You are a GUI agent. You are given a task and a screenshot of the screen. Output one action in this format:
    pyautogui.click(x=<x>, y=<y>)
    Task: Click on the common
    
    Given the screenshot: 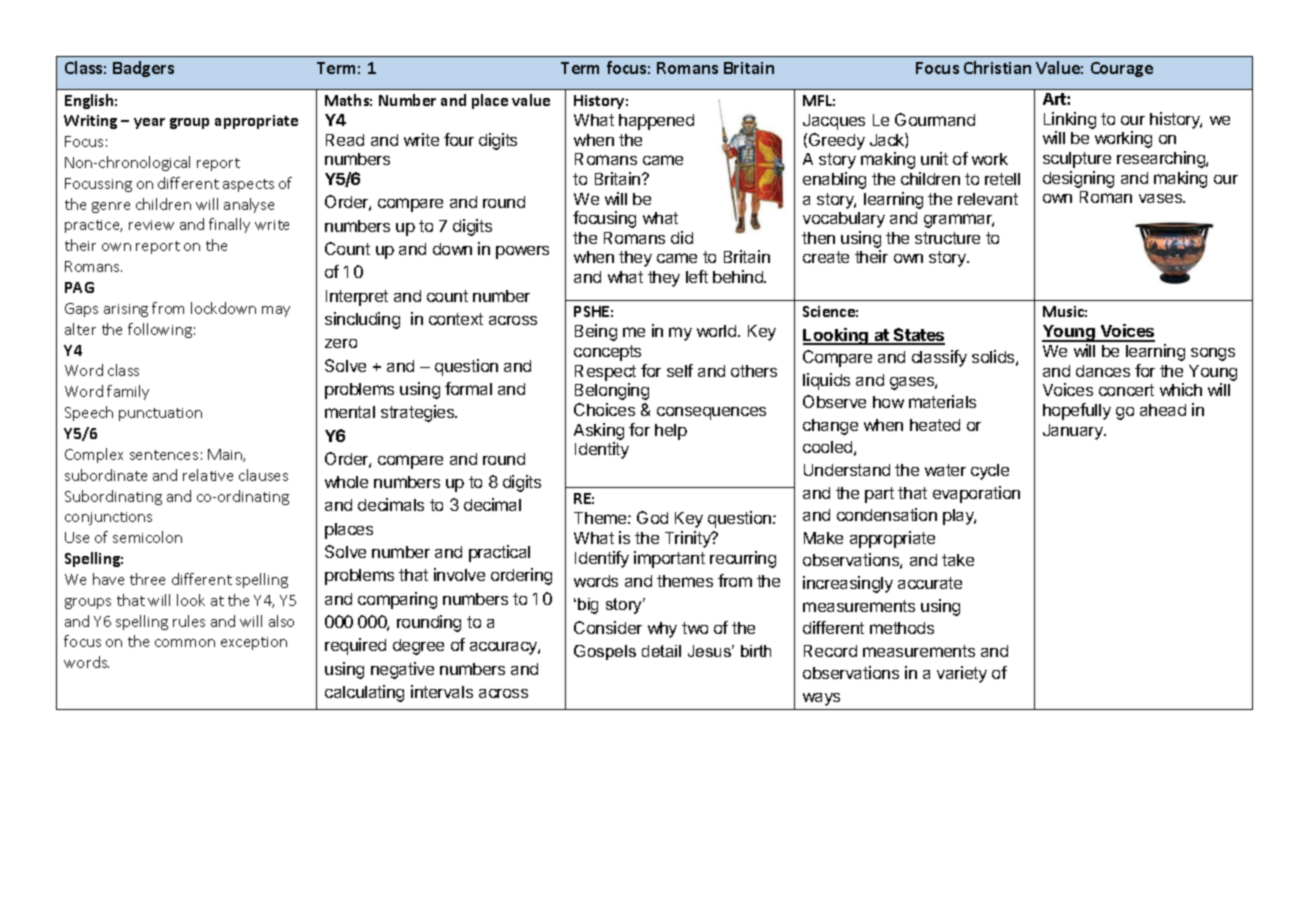 What is the action you would take?
    pyautogui.click(x=185, y=643)
